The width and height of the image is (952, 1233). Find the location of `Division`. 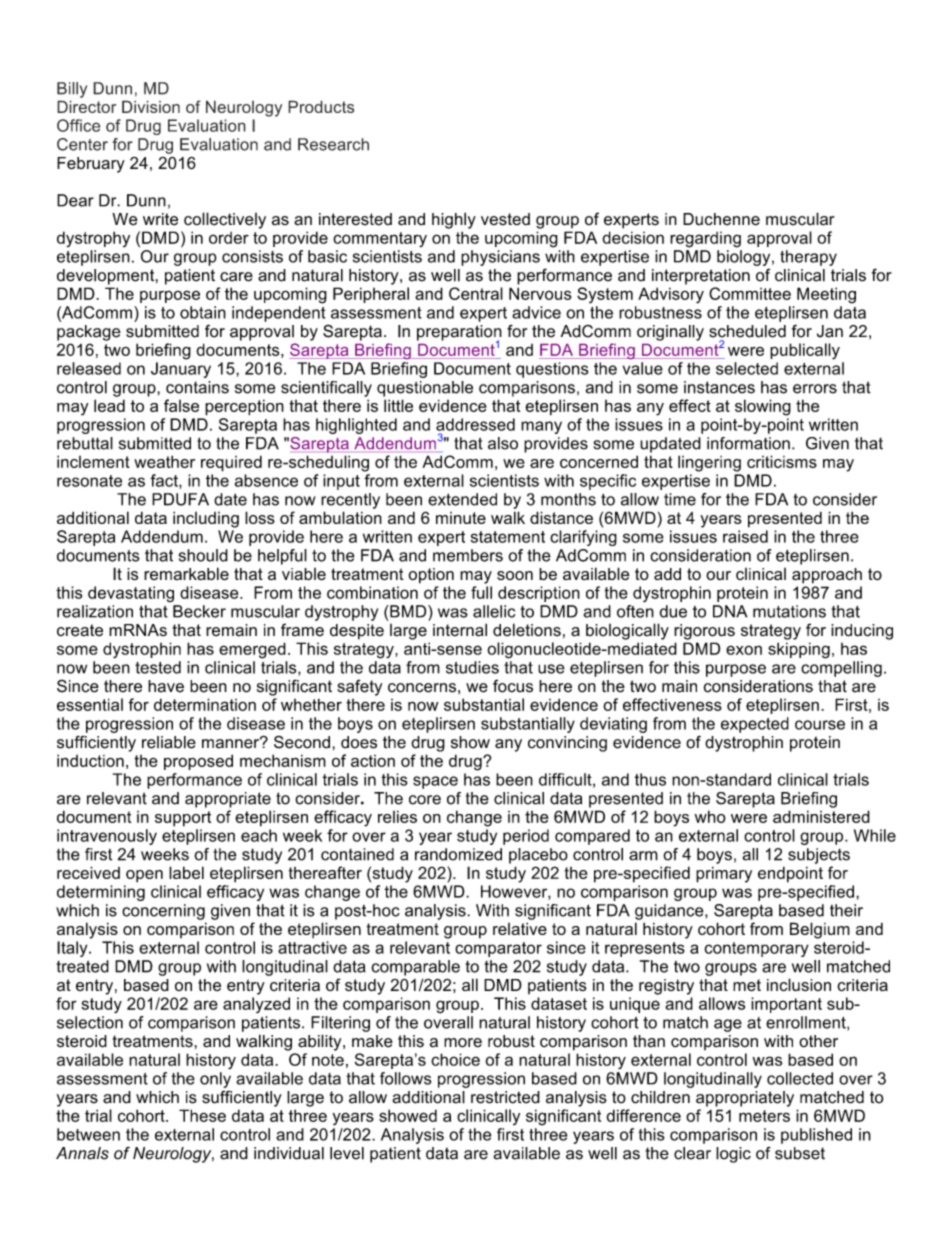

Division is located at coordinates (151, 106).
